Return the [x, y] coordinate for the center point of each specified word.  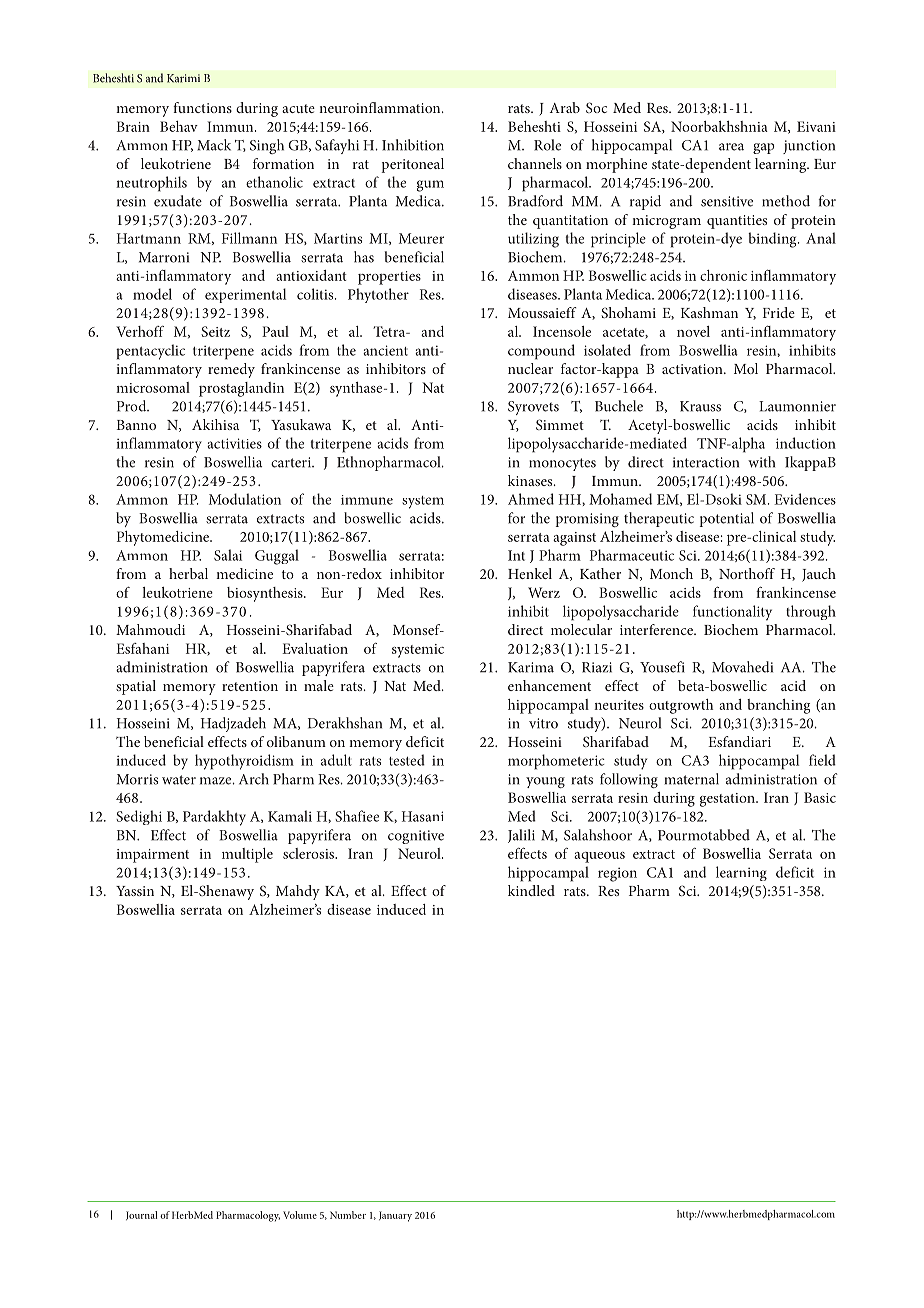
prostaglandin [241, 389]
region [617, 874]
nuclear [530, 368]
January [395, 1216]
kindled [531, 890]
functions [202, 107]
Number [348, 1215]
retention [250, 686]
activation [693, 369]
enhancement [549, 685]
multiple [247, 855]
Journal [141, 1215]
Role [547, 145]
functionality [732, 613]
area [731, 147]
